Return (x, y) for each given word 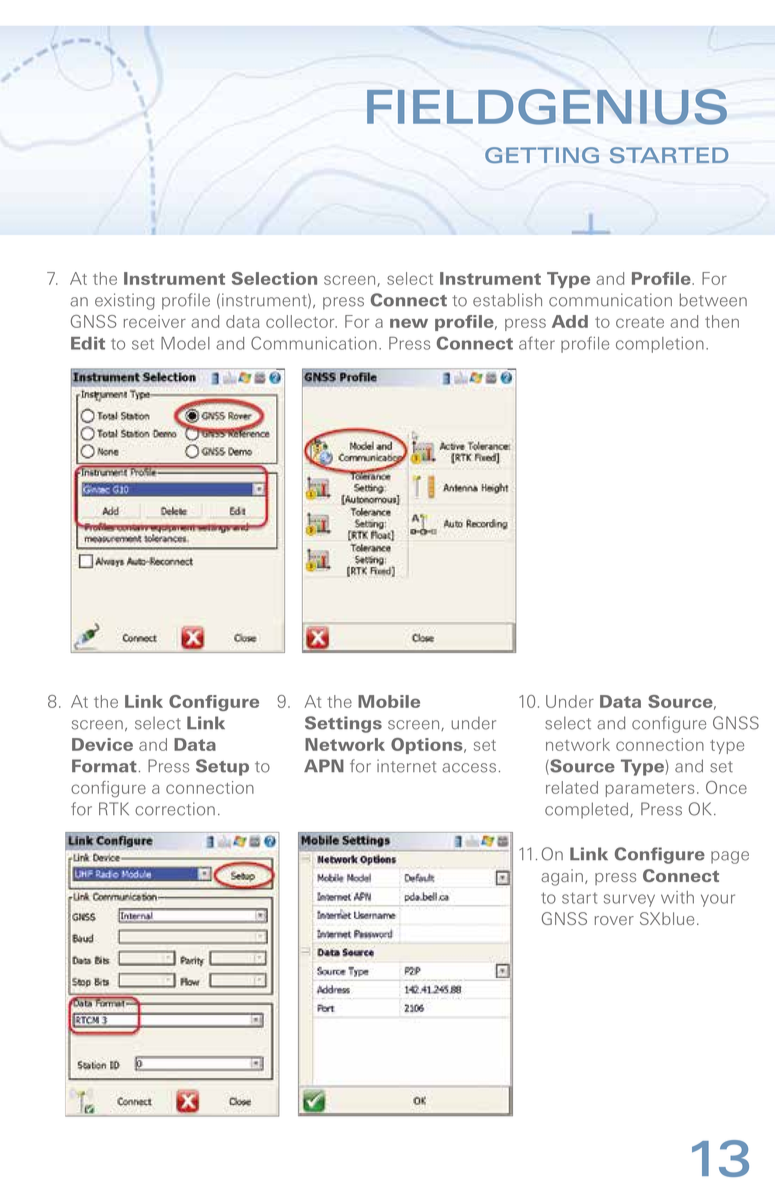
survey (629, 900)
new (409, 323)
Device (102, 744)
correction (175, 809)
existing (125, 301)
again (562, 877)
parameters (650, 790)
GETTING (542, 155)
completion (660, 345)
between (713, 300)
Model (185, 343)
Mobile (389, 701)
